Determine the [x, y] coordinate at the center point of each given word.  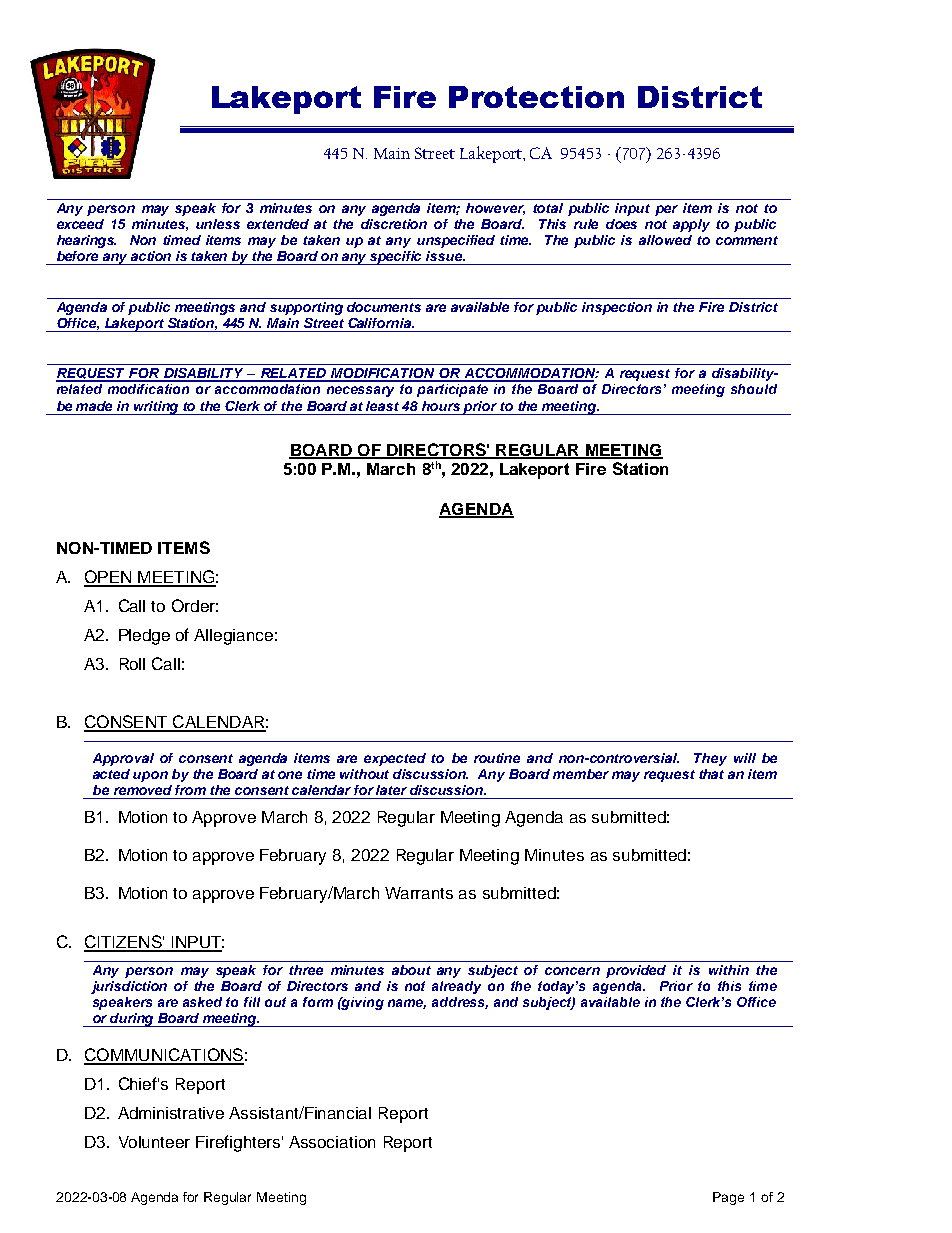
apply [691, 225]
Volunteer [154, 1142]
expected [395, 759]
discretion [394, 224]
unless [218, 224]
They [710, 759]
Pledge [144, 637]
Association [332, 1142]
